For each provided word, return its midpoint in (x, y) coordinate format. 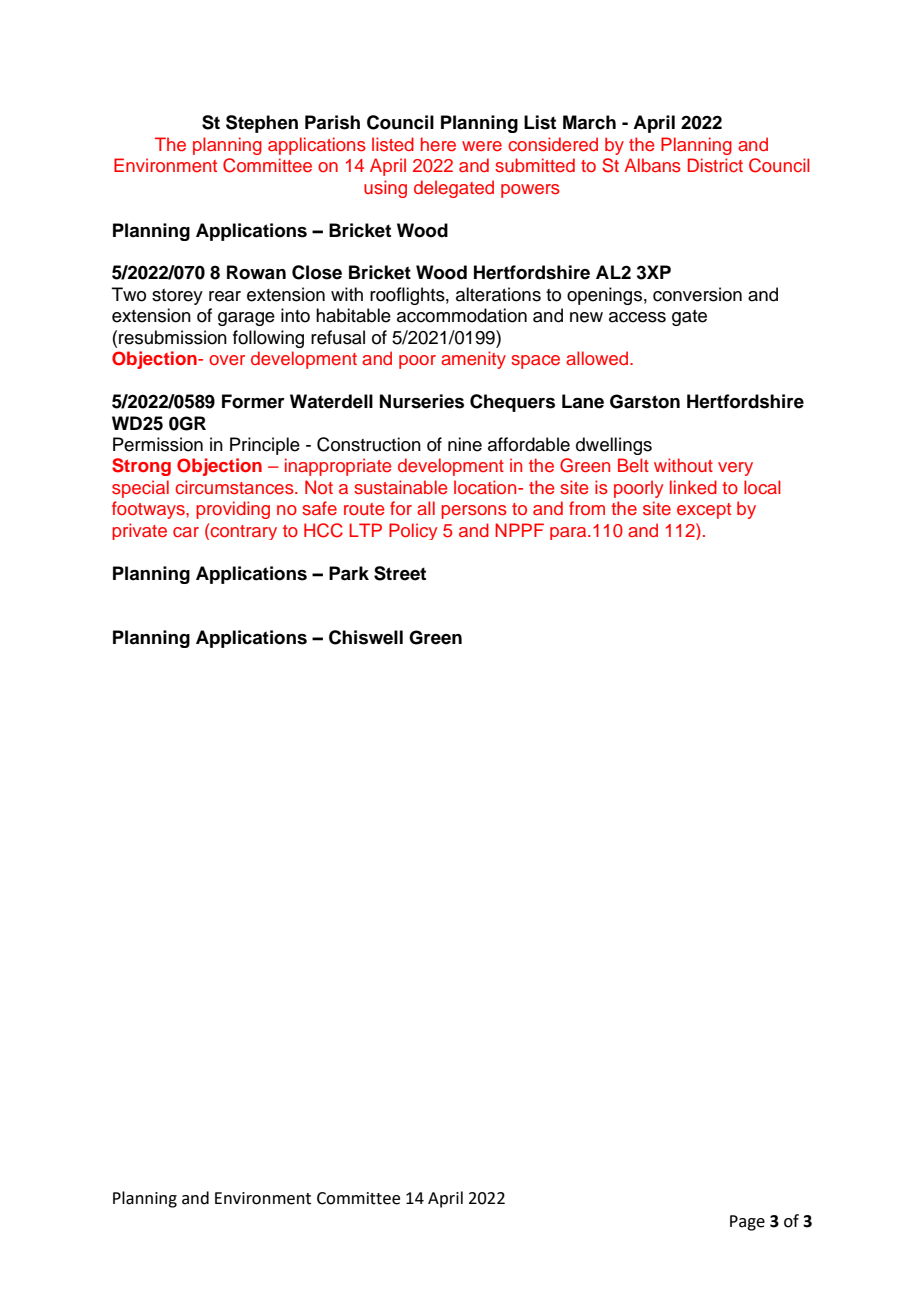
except (704, 511)
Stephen (262, 124)
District (715, 165)
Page (747, 1223)
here (438, 144)
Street (400, 573)
